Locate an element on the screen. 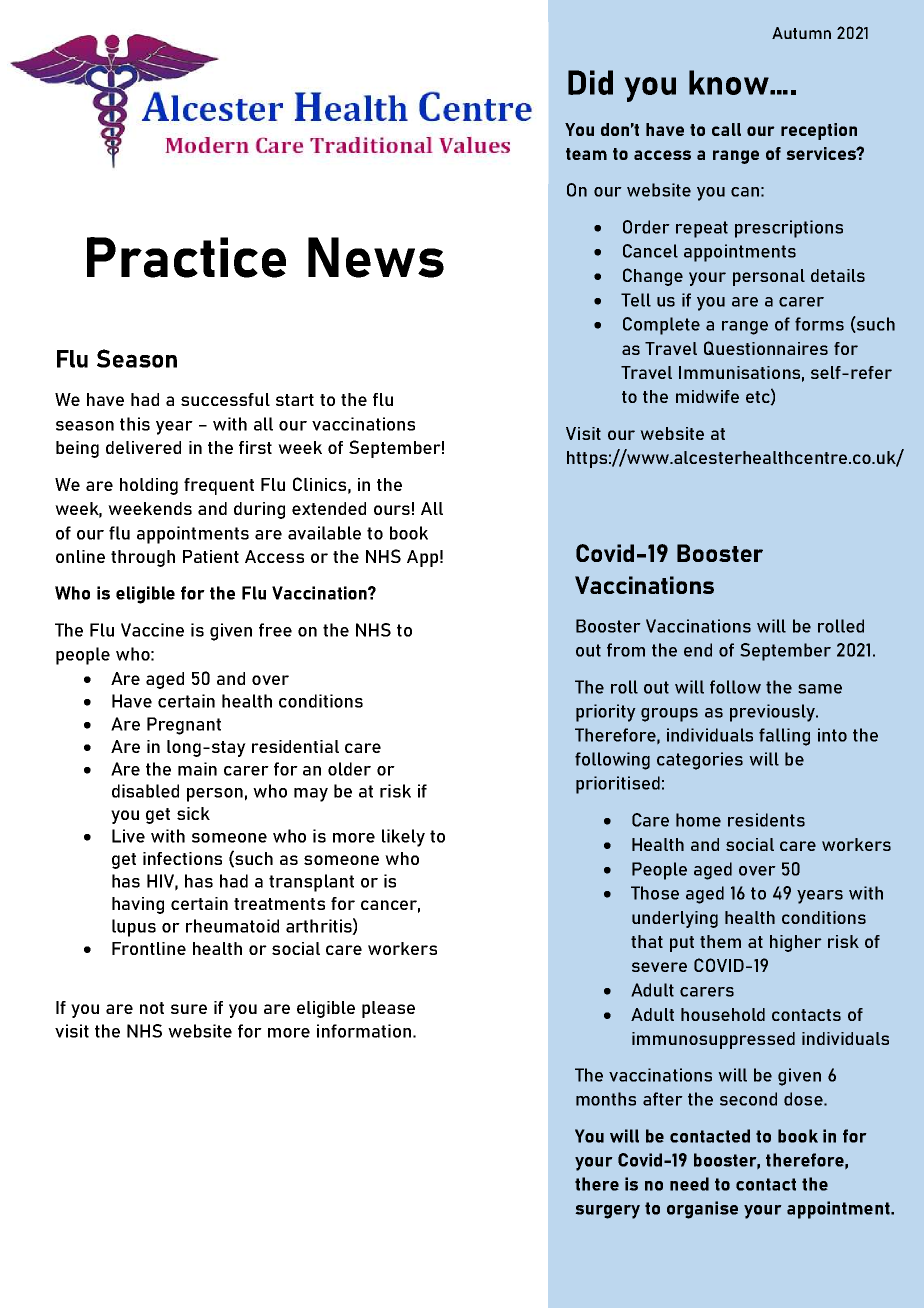 This screenshot has height=1308, width=924. need is located at coordinates (689, 1184).
